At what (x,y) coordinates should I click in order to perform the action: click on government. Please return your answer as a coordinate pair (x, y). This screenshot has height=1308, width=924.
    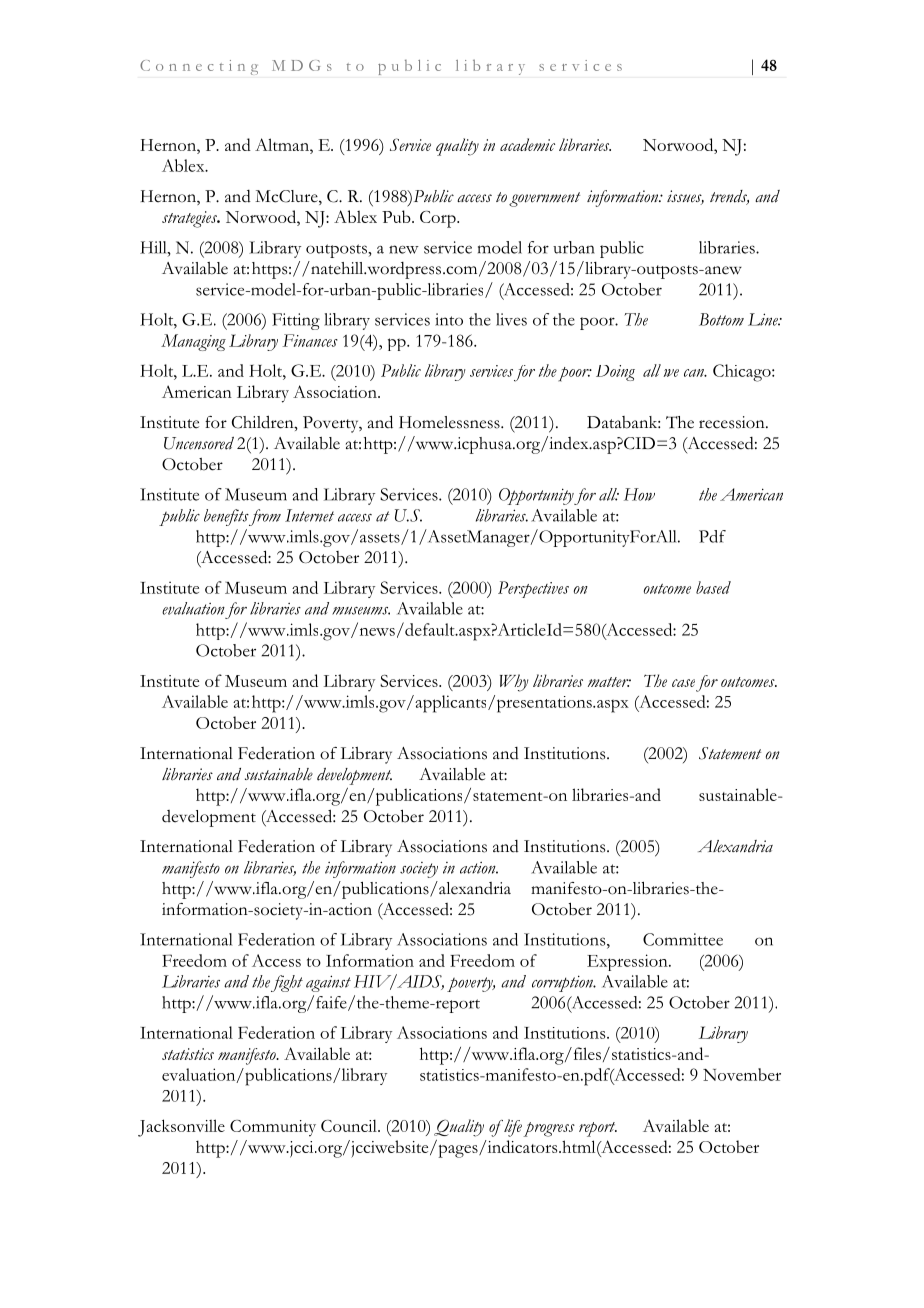
    Looking at the image, I should click on (544, 199).
